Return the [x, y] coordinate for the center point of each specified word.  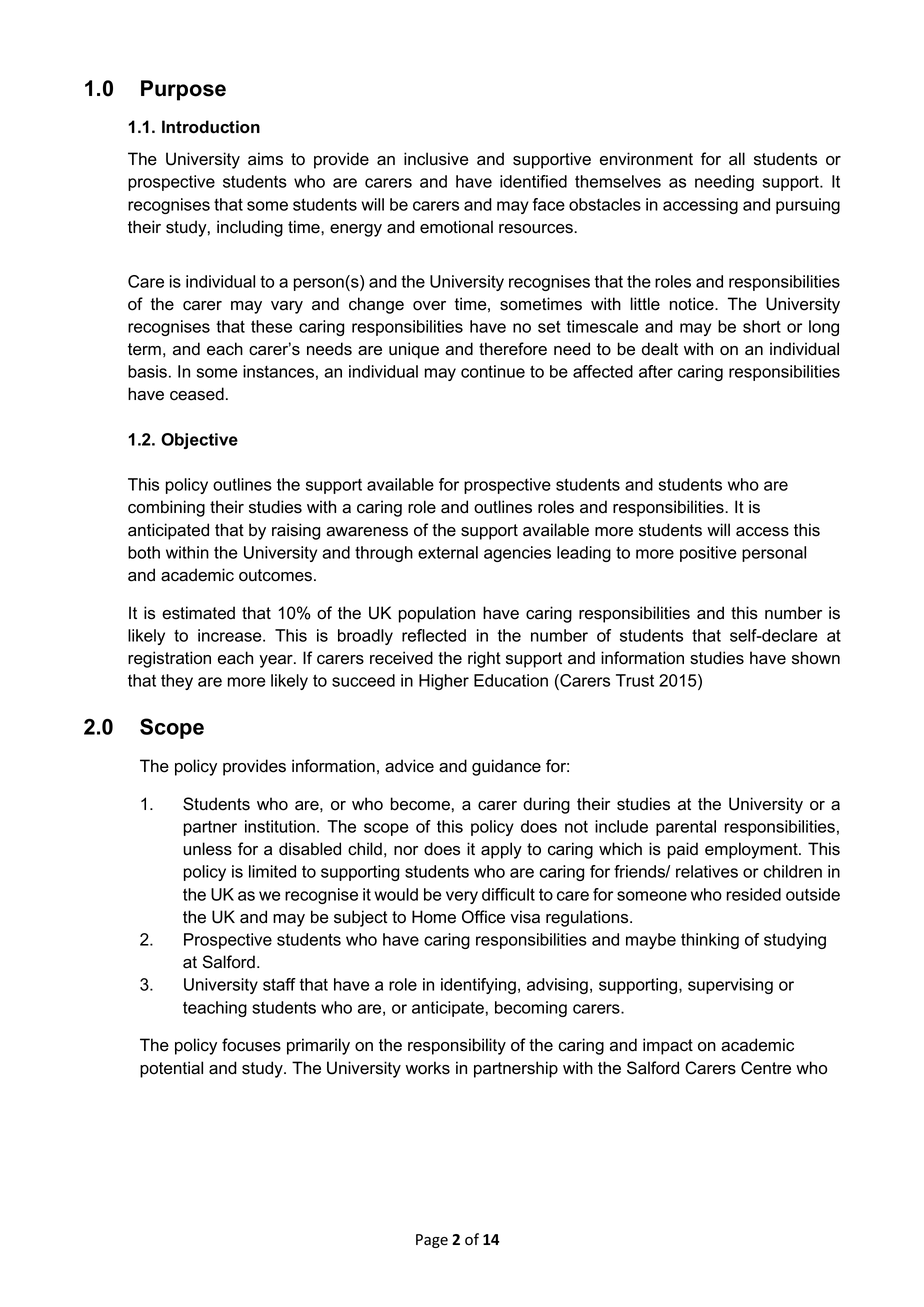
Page [432, 1241]
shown [816, 658]
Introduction [211, 127]
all [737, 159]
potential [171, 1069]
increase [231, 635]
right [484, 659]
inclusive [436, 159]
